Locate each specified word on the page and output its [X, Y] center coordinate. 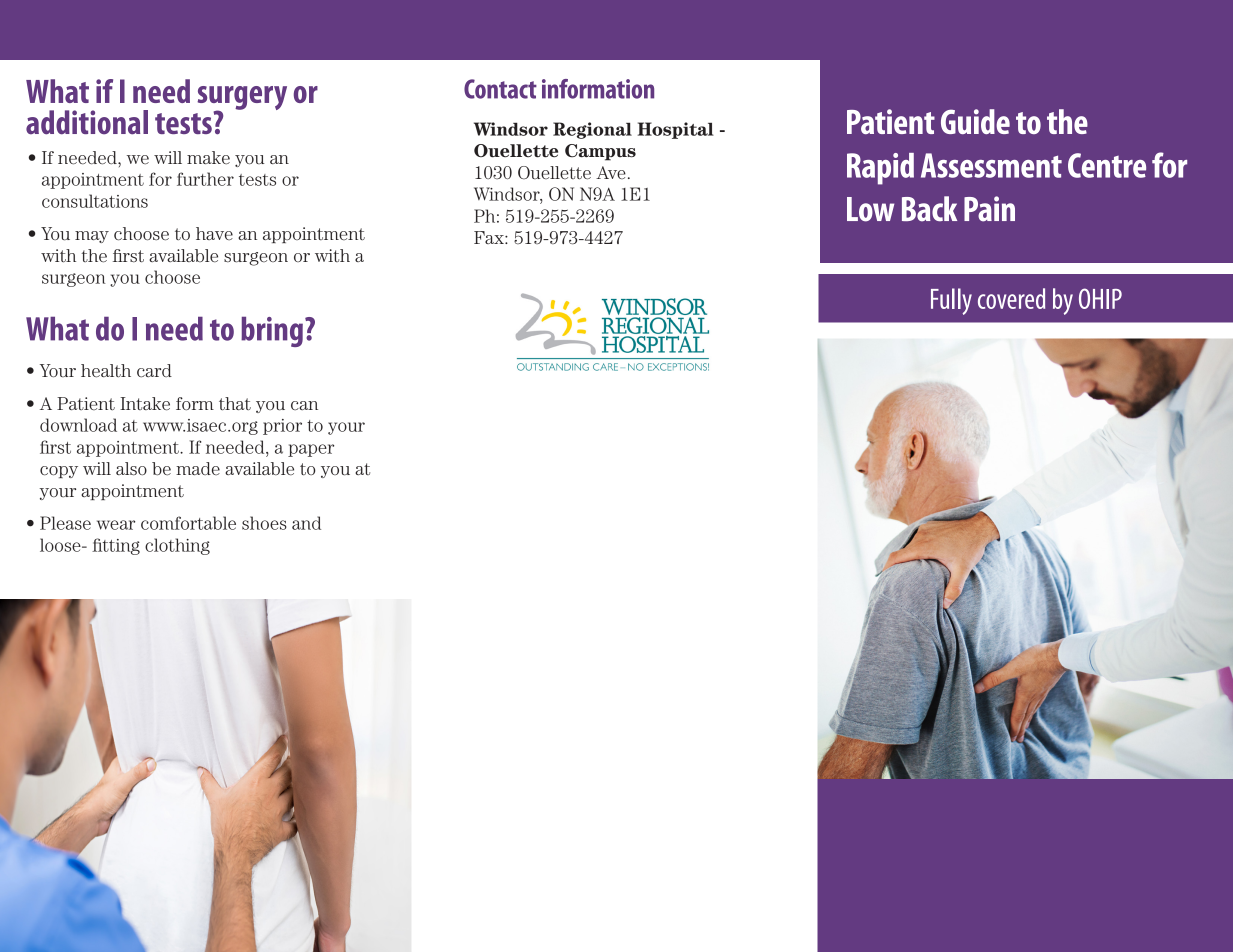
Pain [989, 209]
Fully [951, 301]
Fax [490, 237]
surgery [242, 99]
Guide [975, 121]
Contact [500, 89]
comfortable [188, 523]
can [304, 405]
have [214, 233]
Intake [145, 404]
